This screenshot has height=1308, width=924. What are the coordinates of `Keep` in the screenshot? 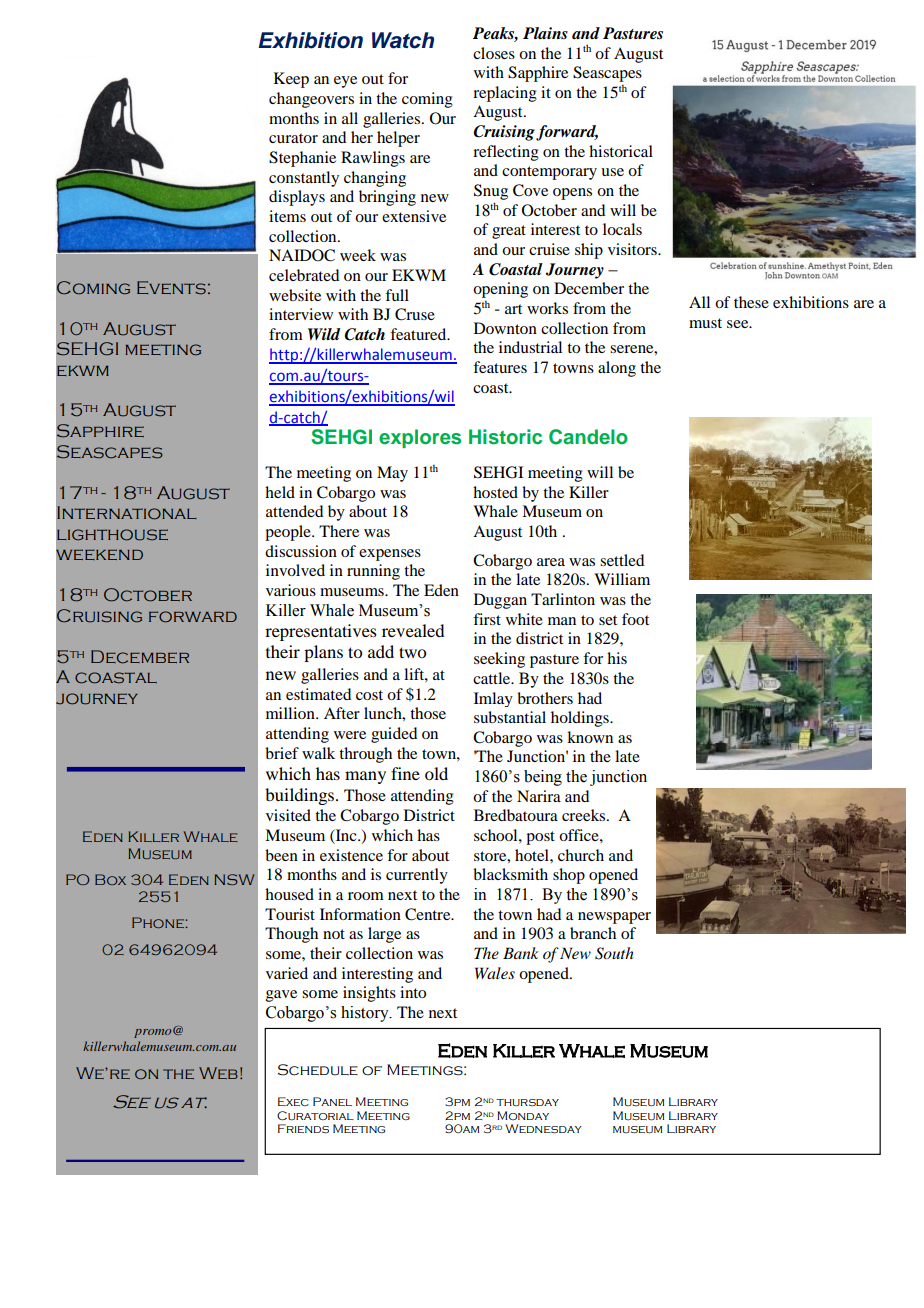 It's located at (291, 80).
